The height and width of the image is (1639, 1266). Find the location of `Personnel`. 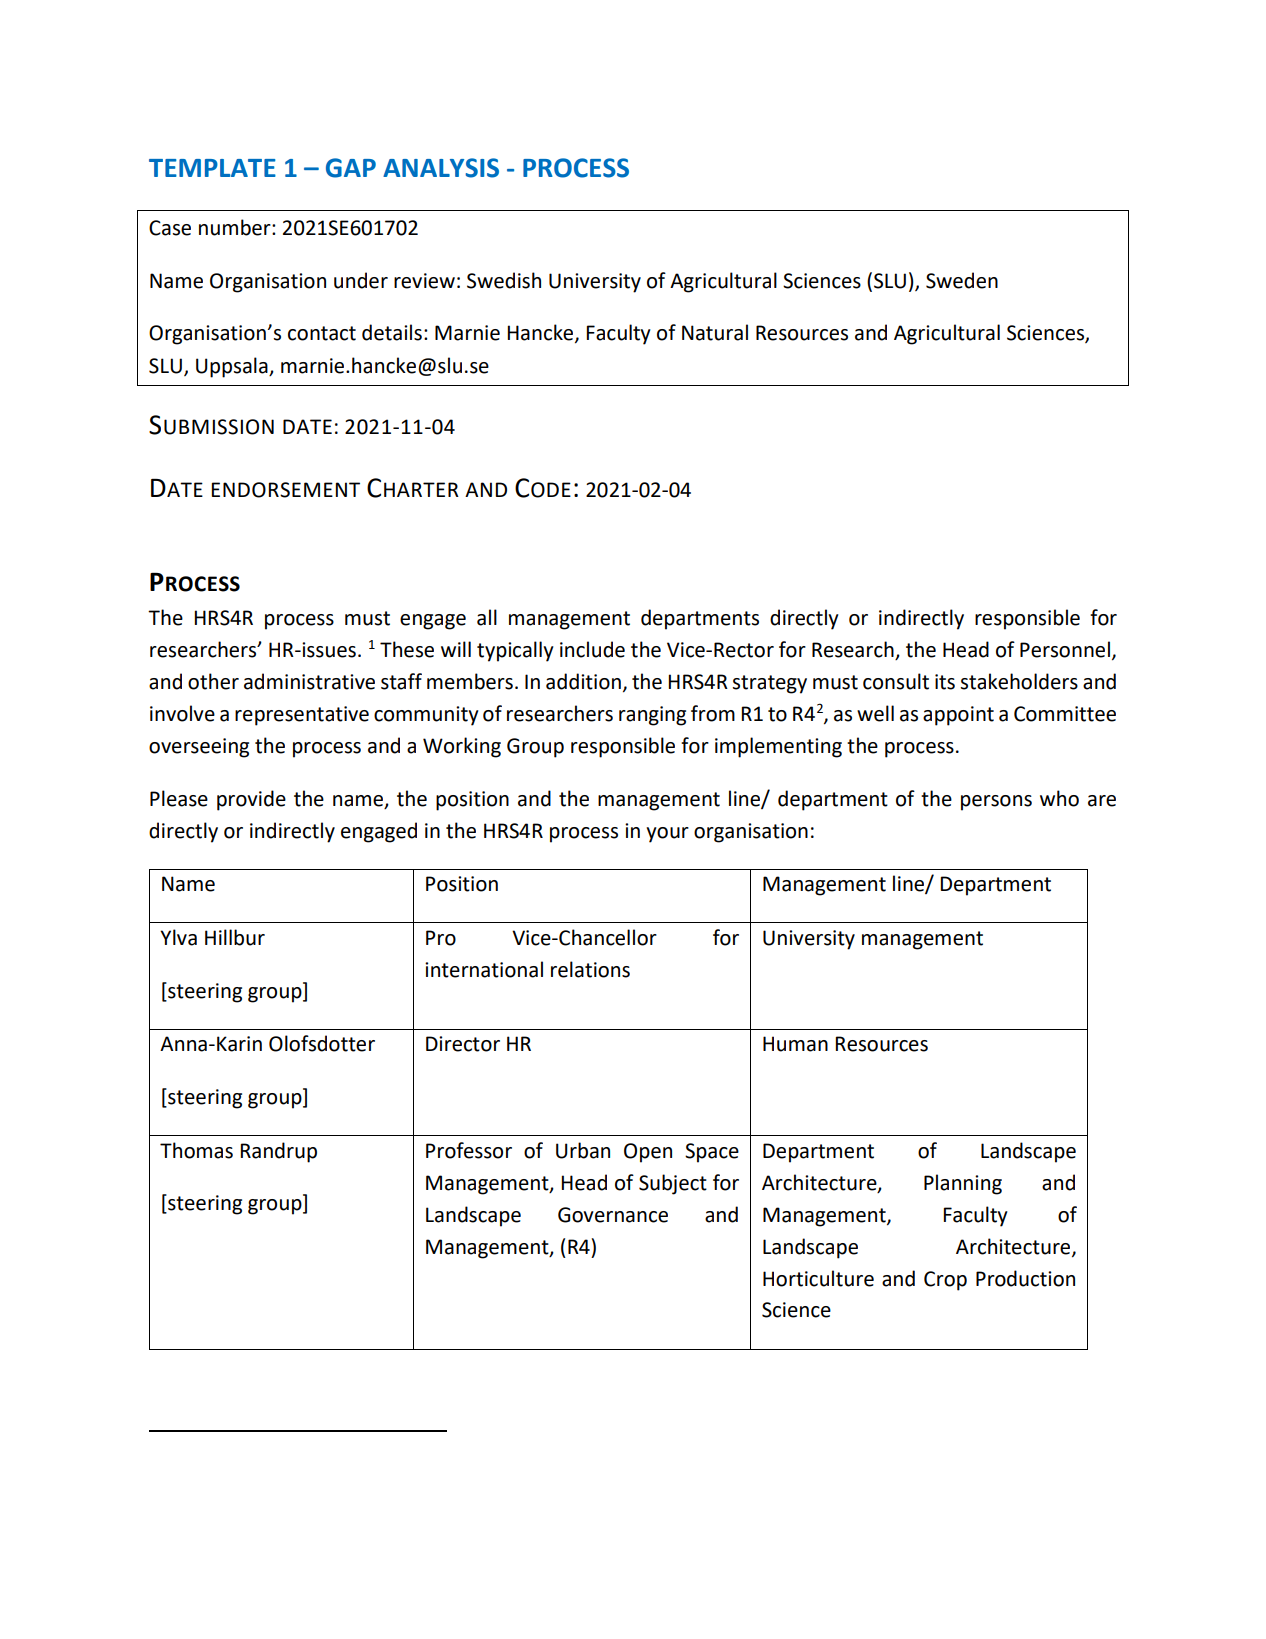

Personnel is located at coordinates (1065, 649).
